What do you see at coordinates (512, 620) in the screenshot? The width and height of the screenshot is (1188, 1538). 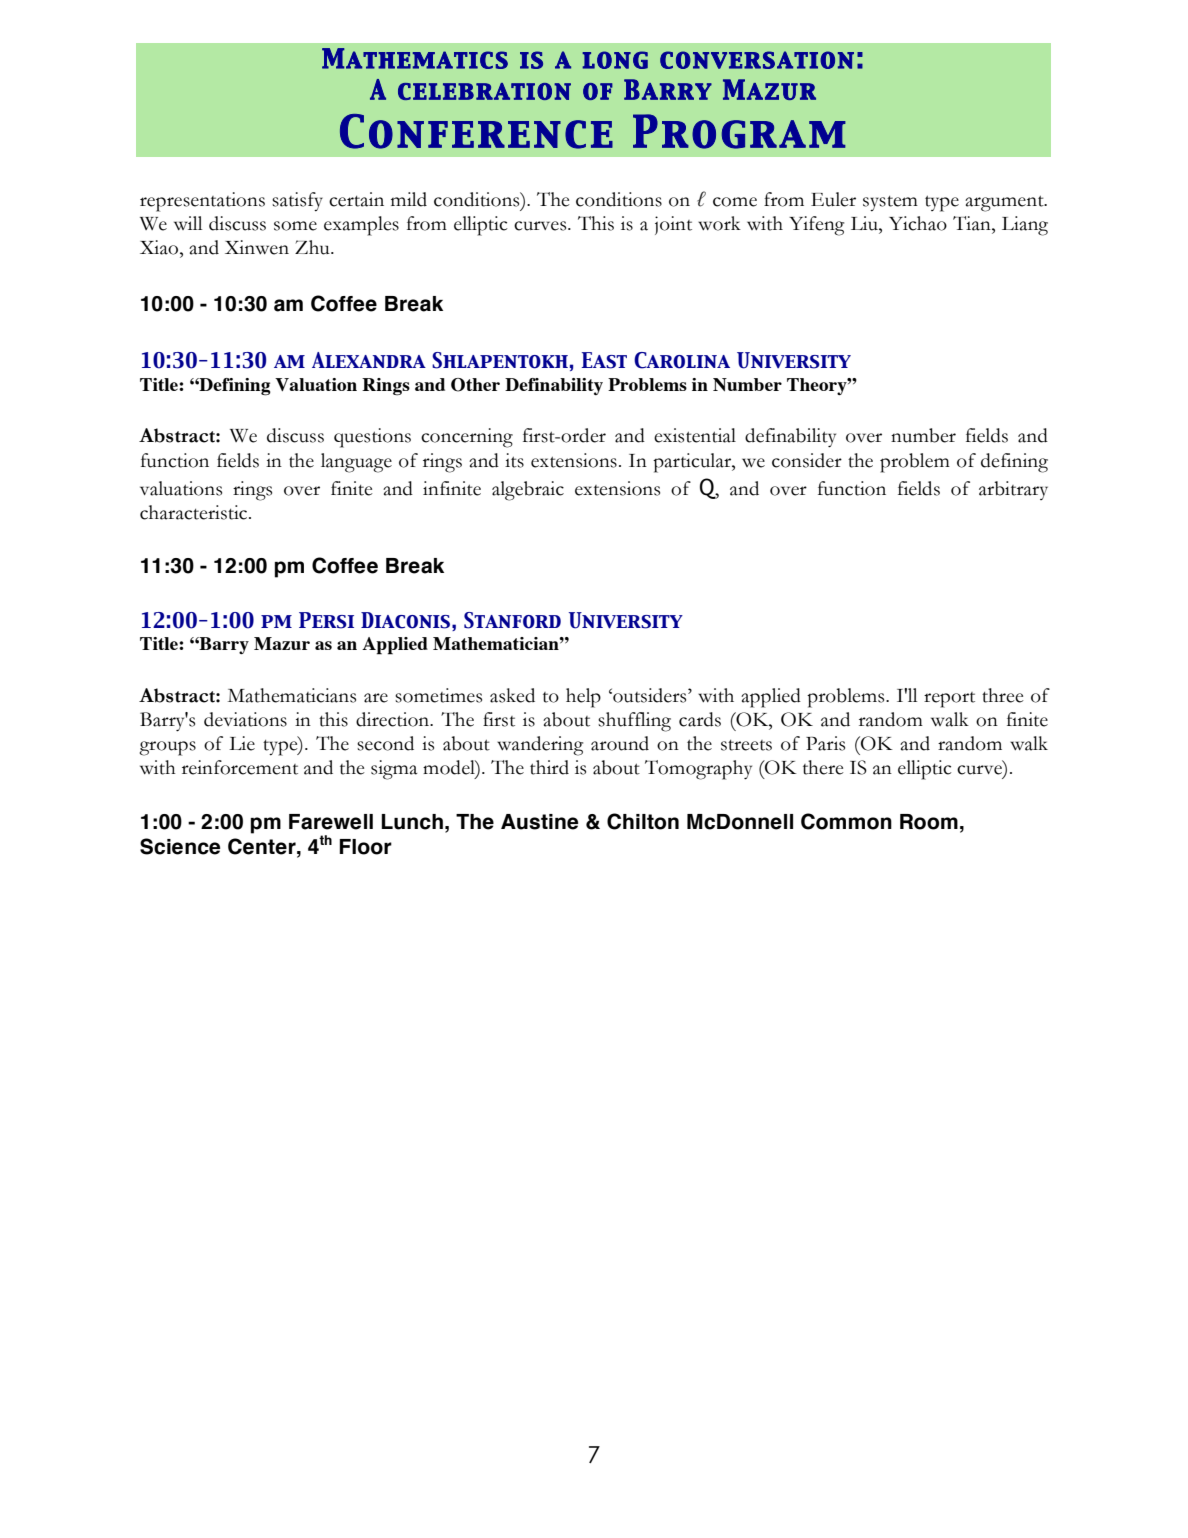 I see `Stanford` at bounding box center [512, 620].
